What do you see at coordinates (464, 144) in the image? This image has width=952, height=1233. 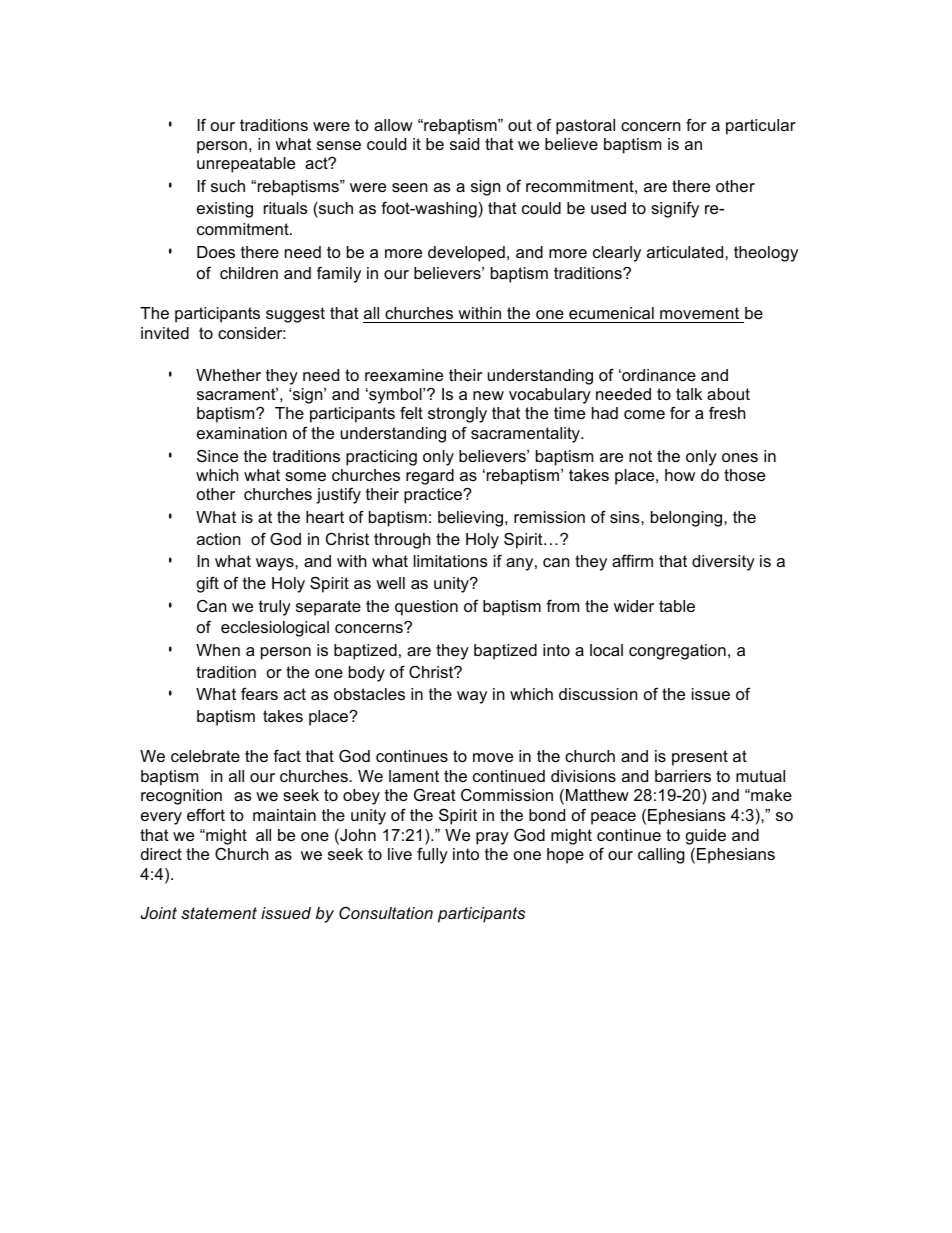 I see `said` at bounding box center [464, 144].
